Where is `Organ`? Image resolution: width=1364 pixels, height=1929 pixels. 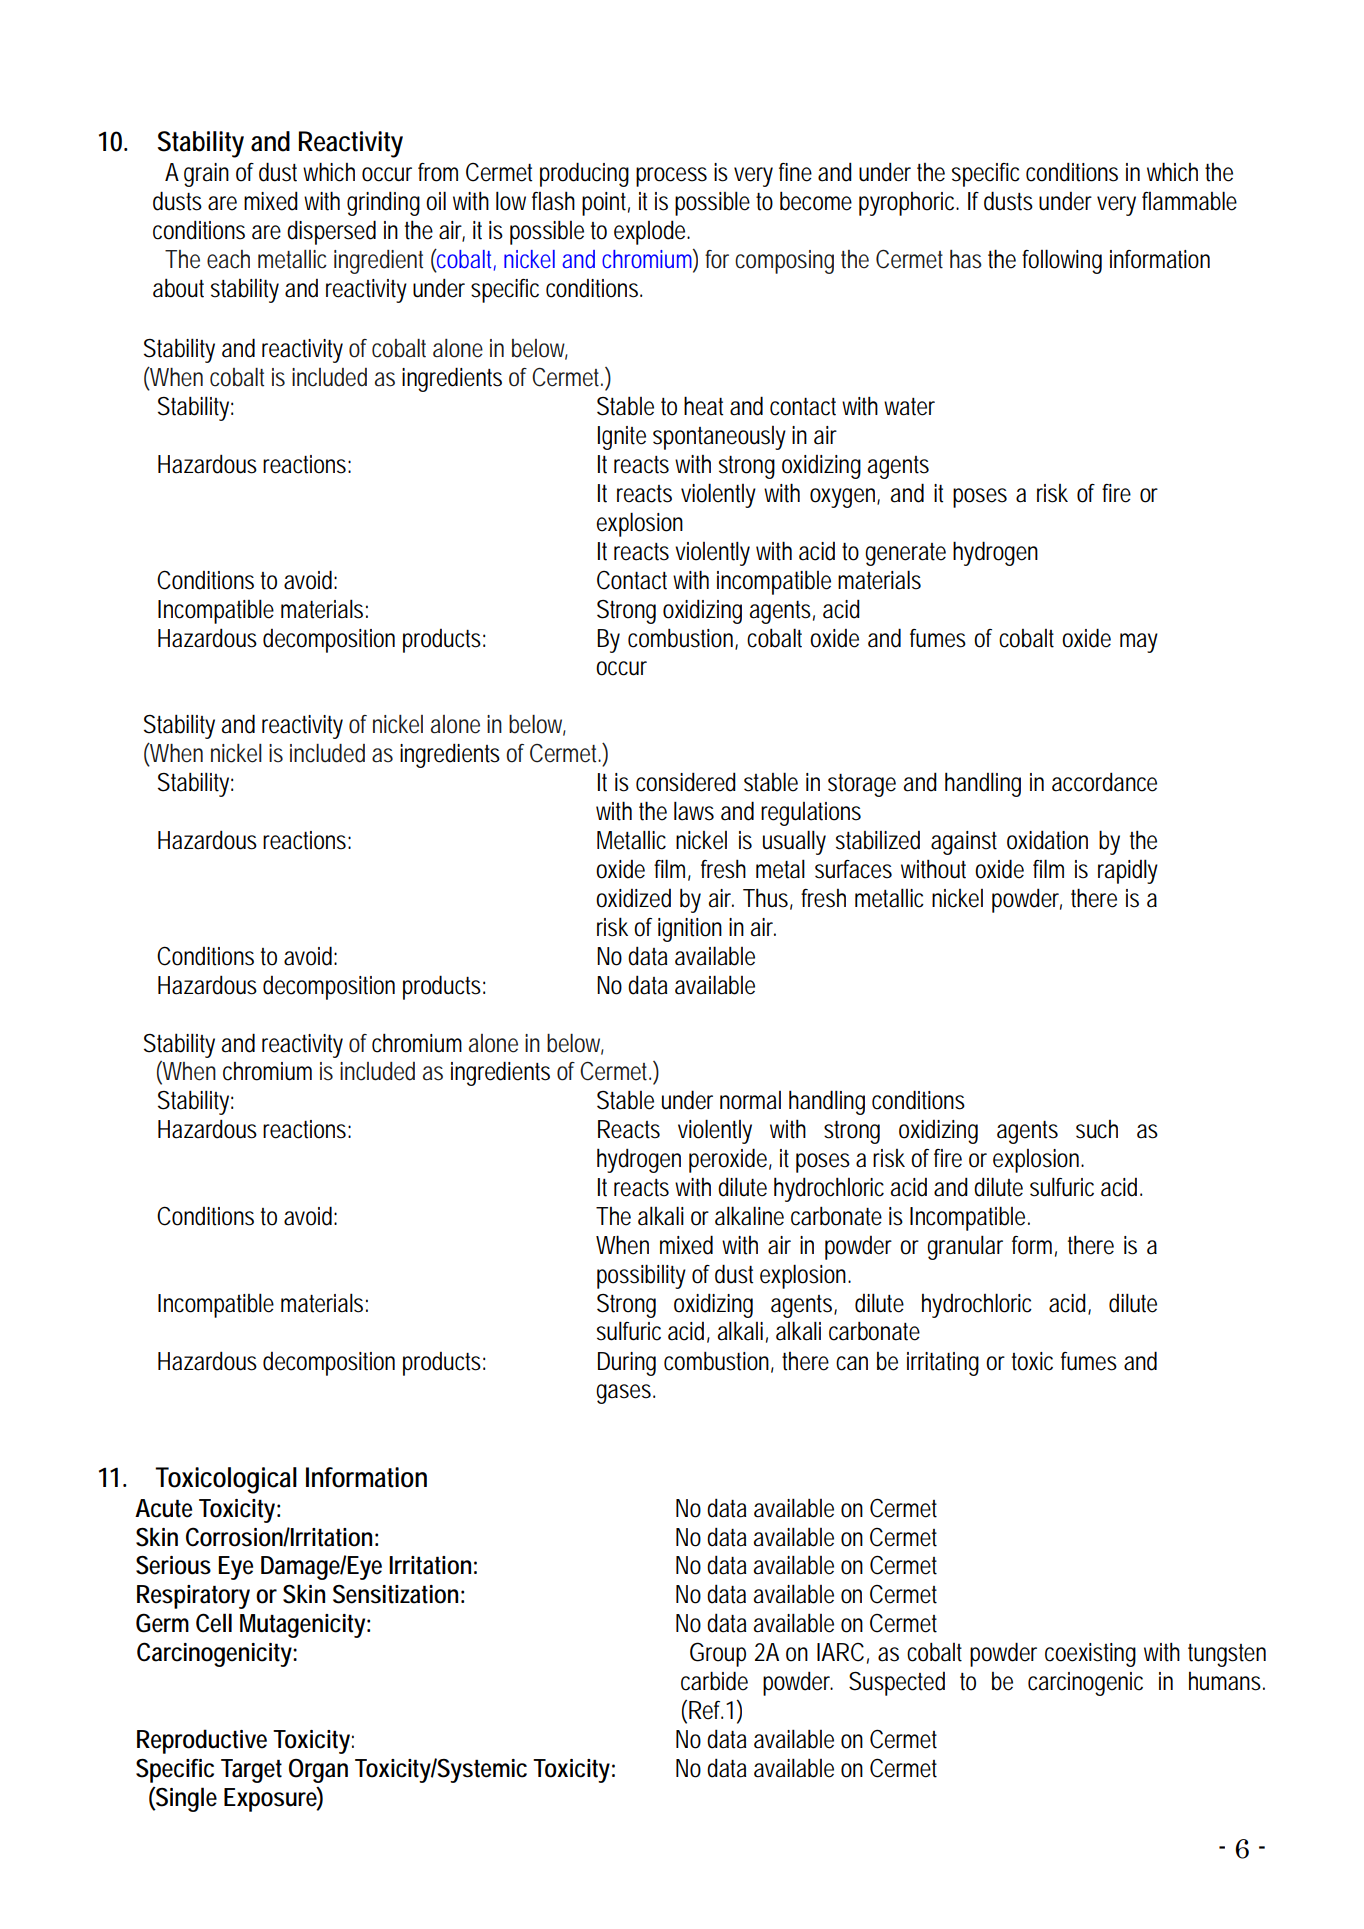
Organ is located at coordinates (318, 1771).
